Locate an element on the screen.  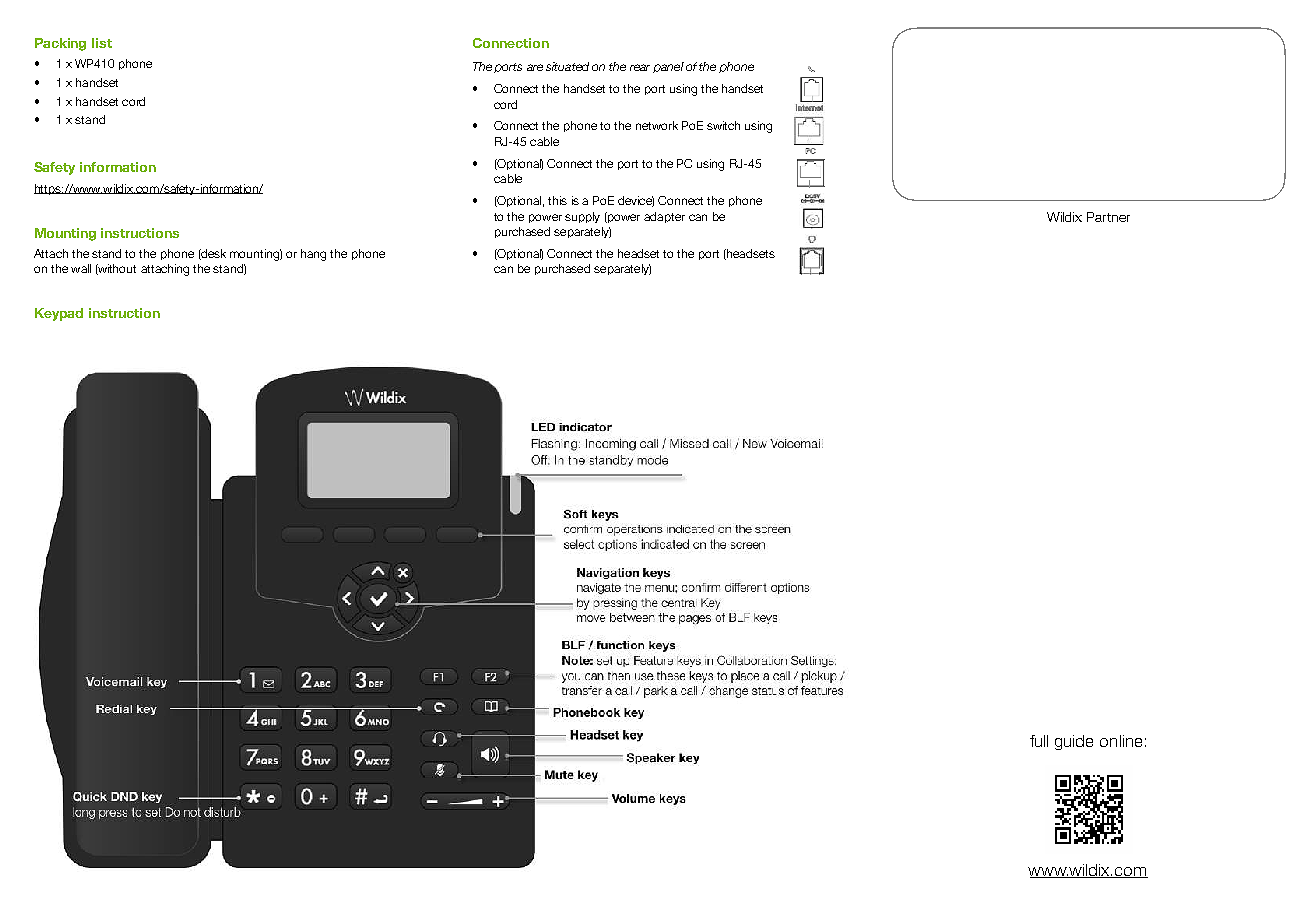
guide is located at coordinates (1074, 742).
